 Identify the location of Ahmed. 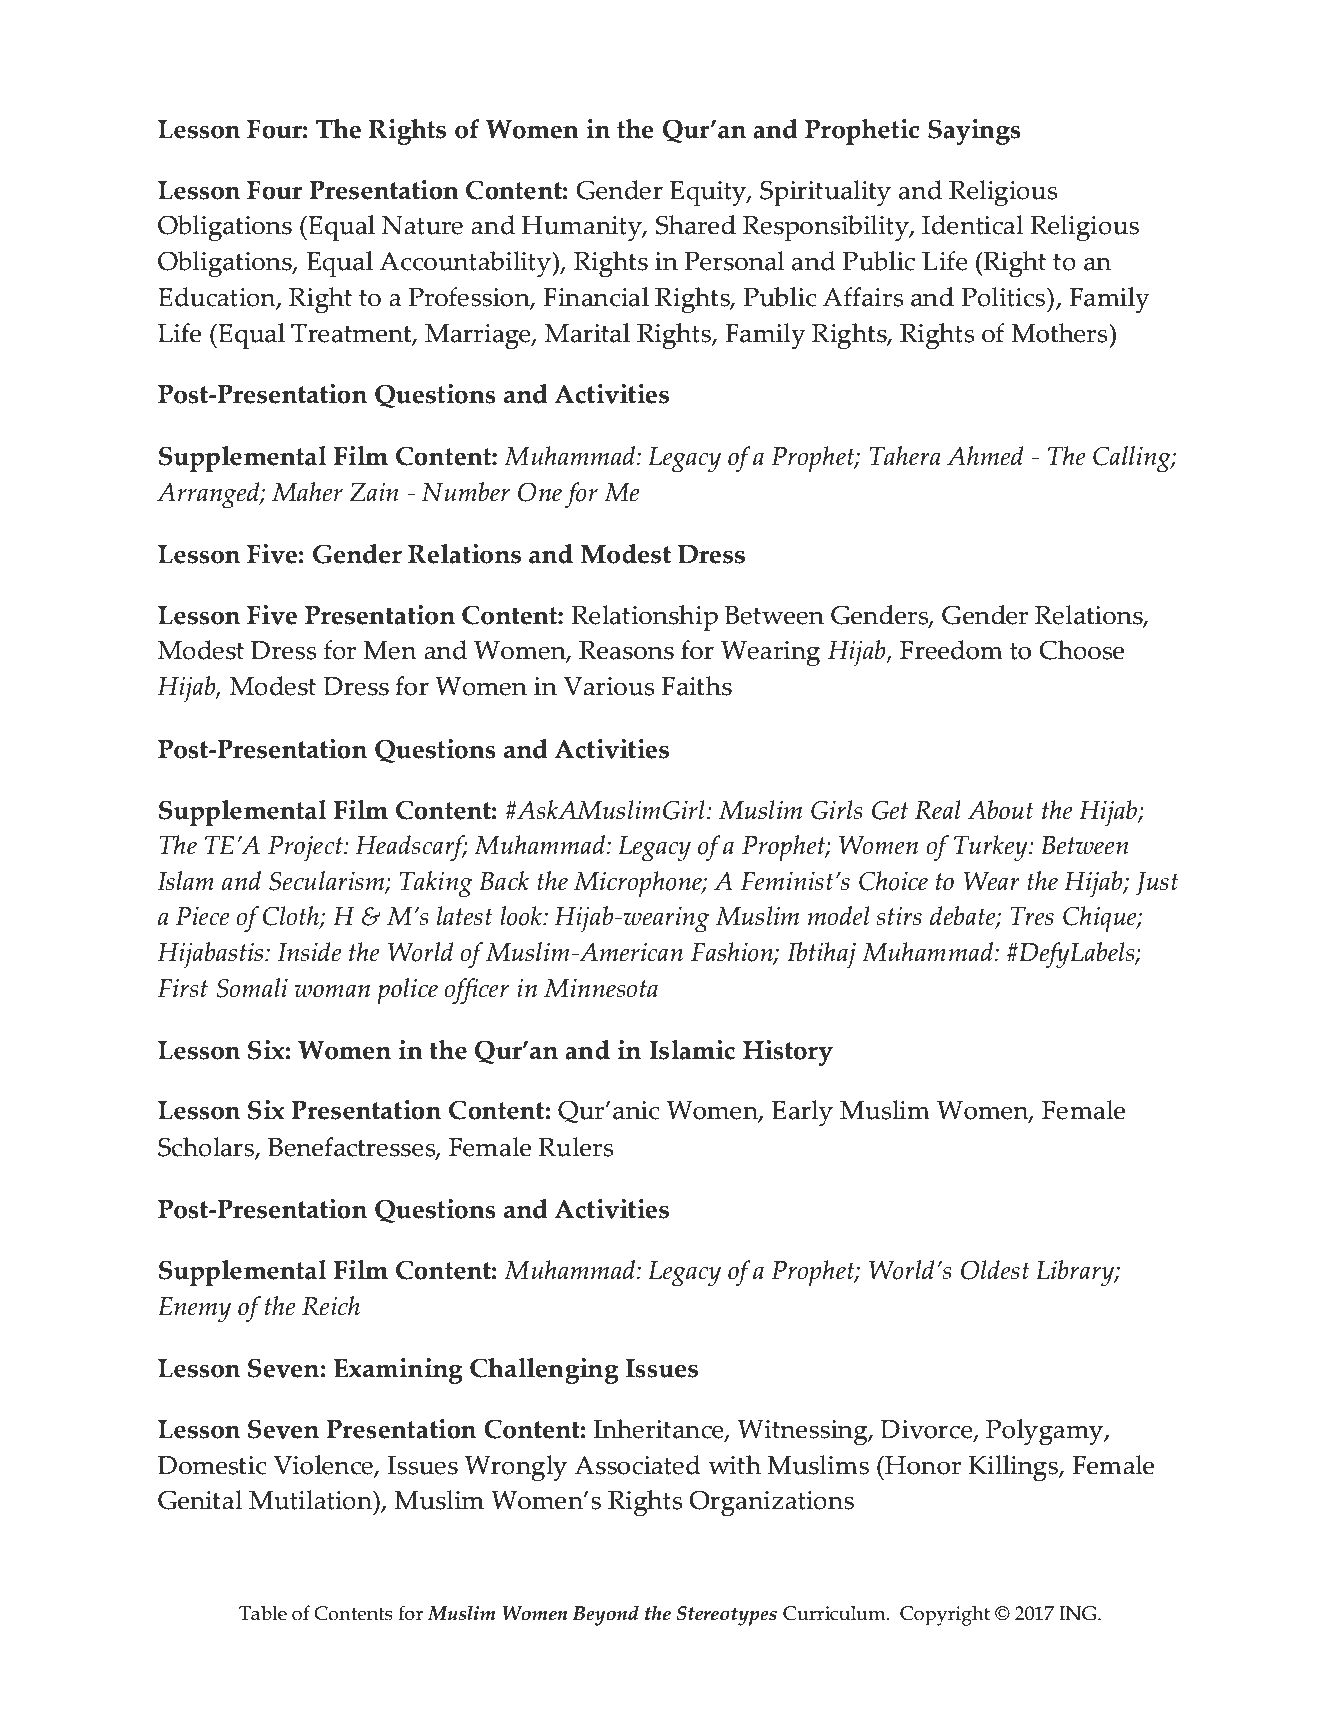
(985, 456).
